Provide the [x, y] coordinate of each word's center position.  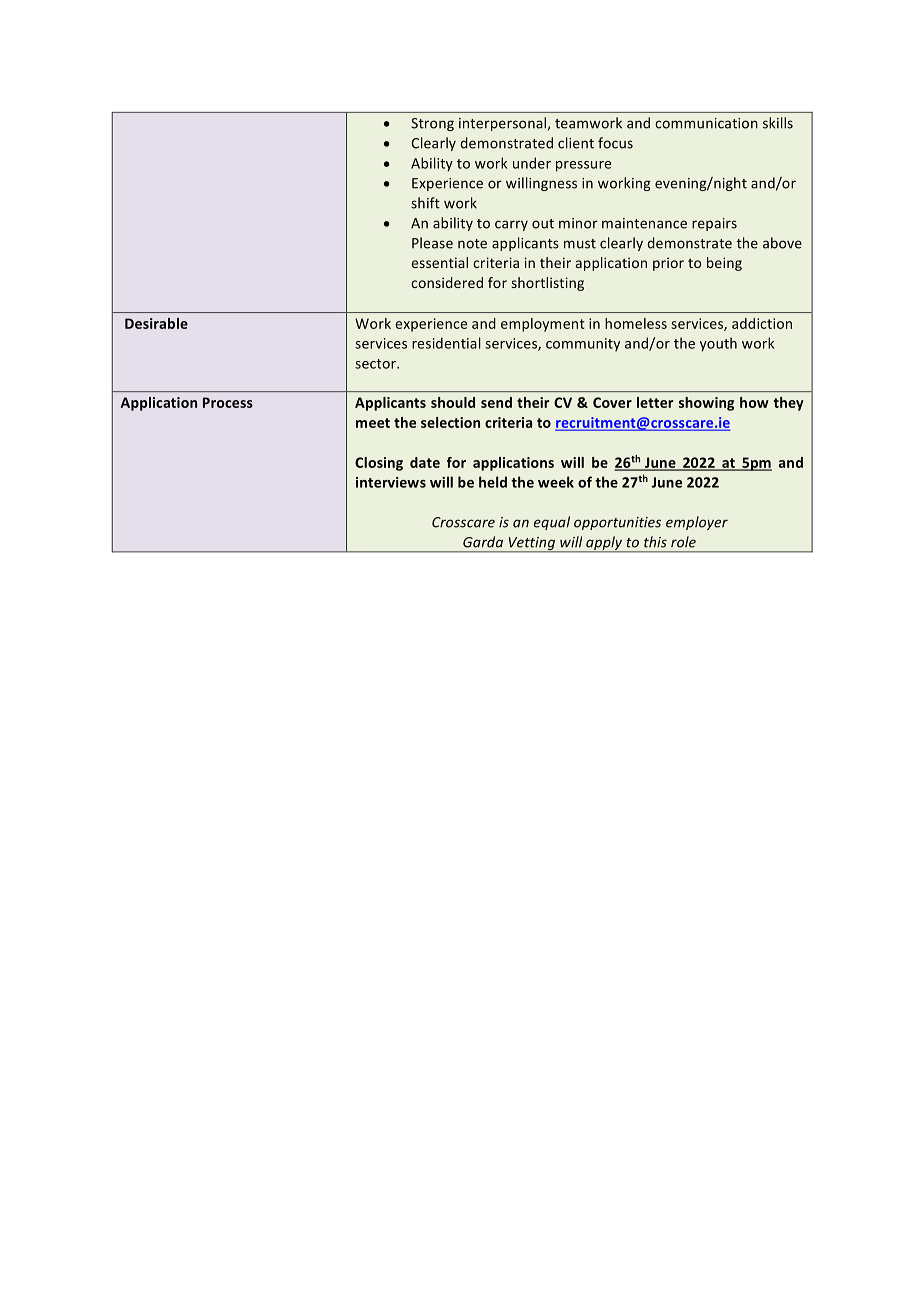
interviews [391, 482]
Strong [432, 124]
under [532, 163]
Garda [483, 542]
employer [697, 523]
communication [706, 123]
